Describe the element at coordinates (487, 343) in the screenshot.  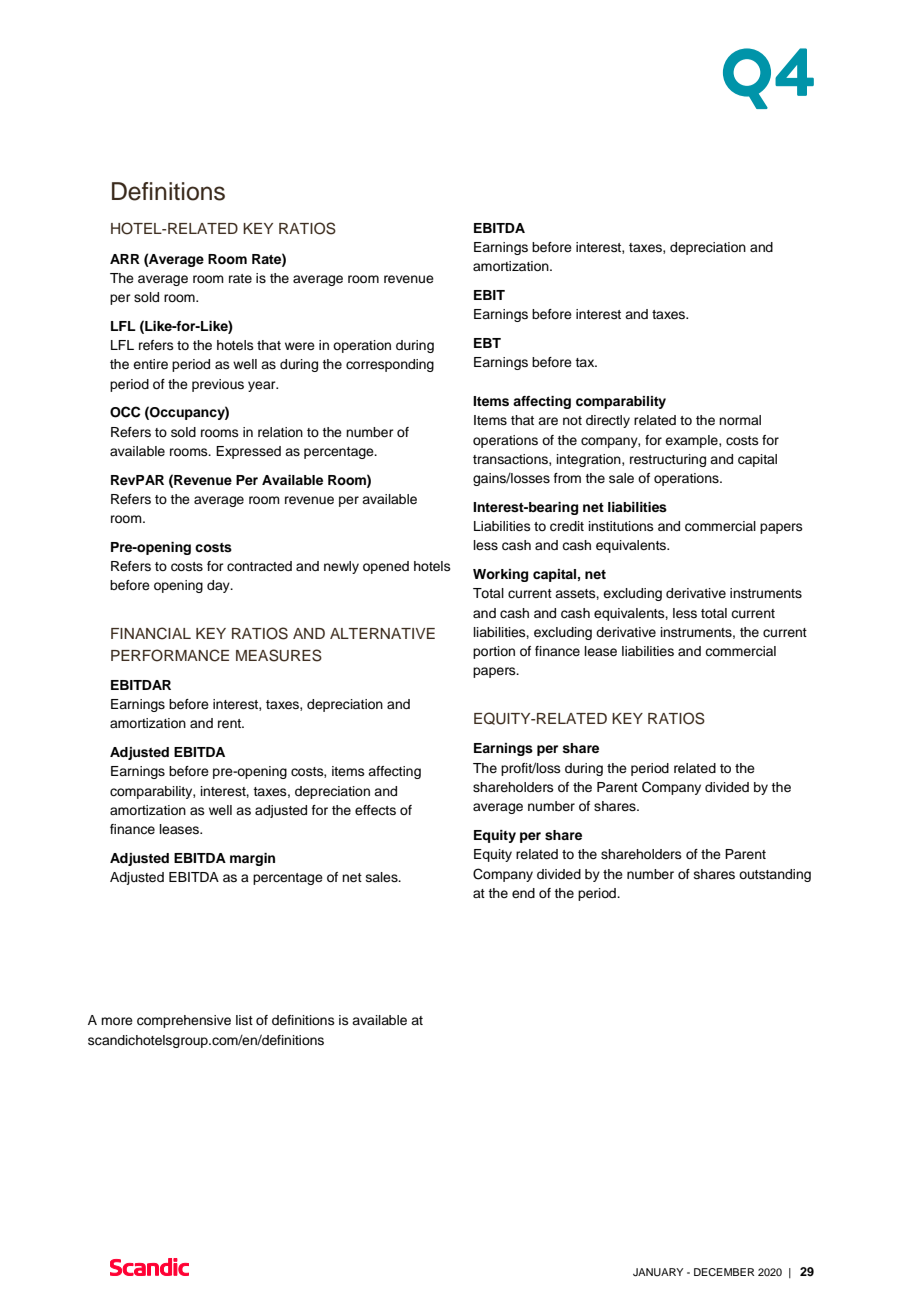
I see `EBT` at that location.
